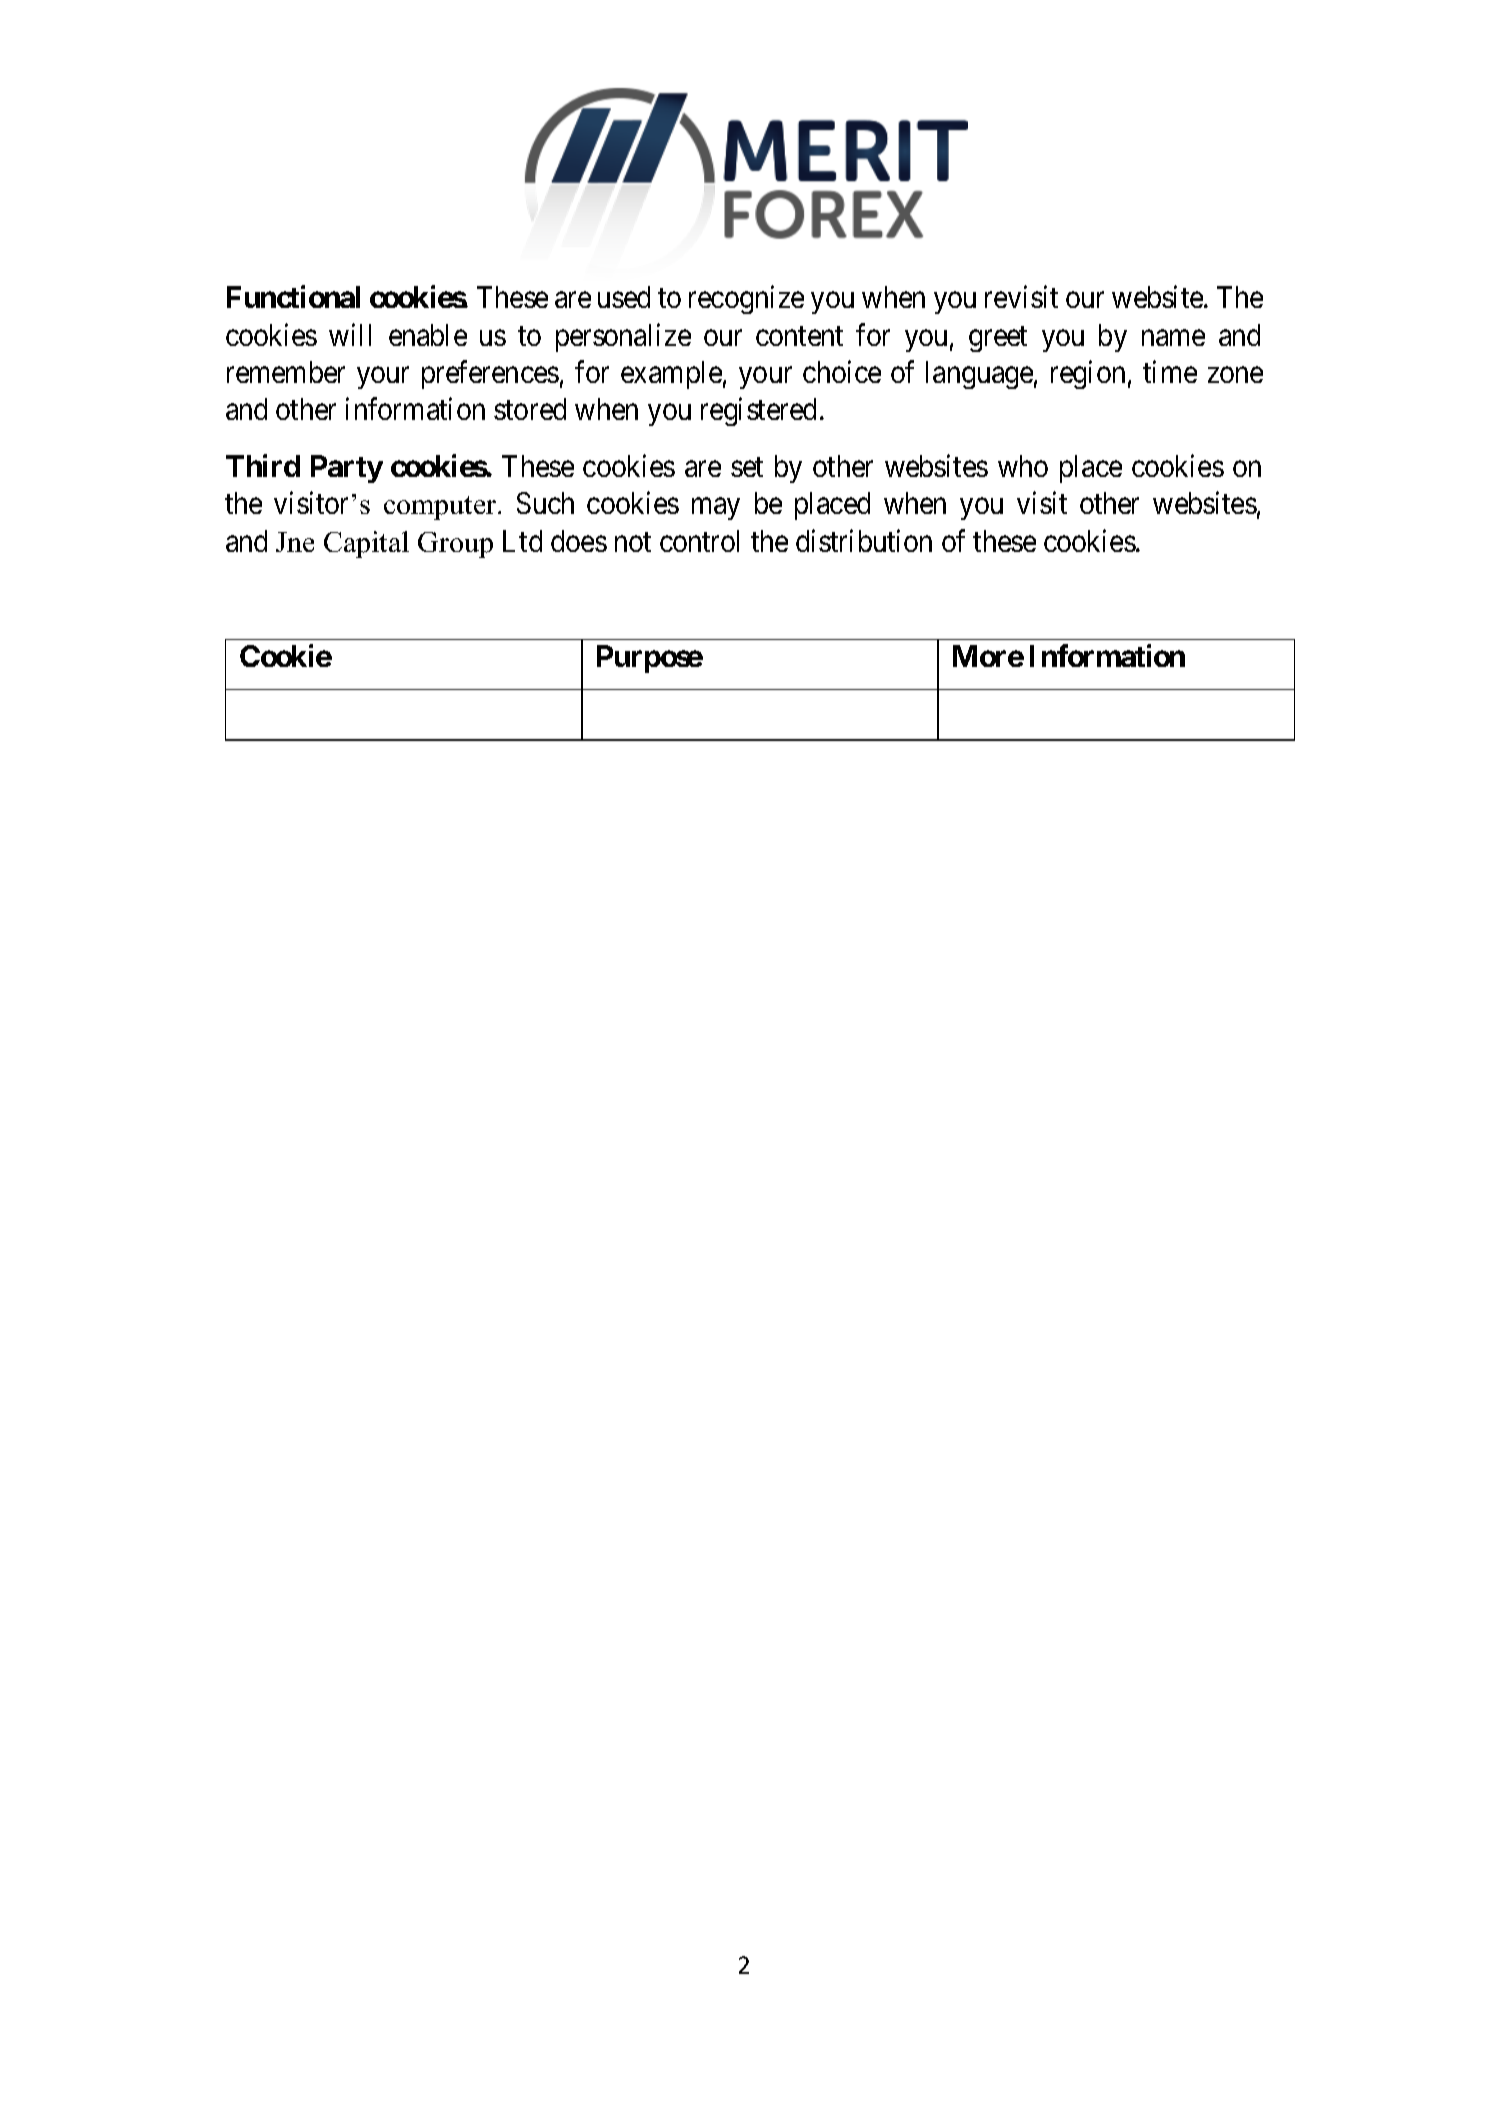  I want to click on Functional, so click(293, 297).
